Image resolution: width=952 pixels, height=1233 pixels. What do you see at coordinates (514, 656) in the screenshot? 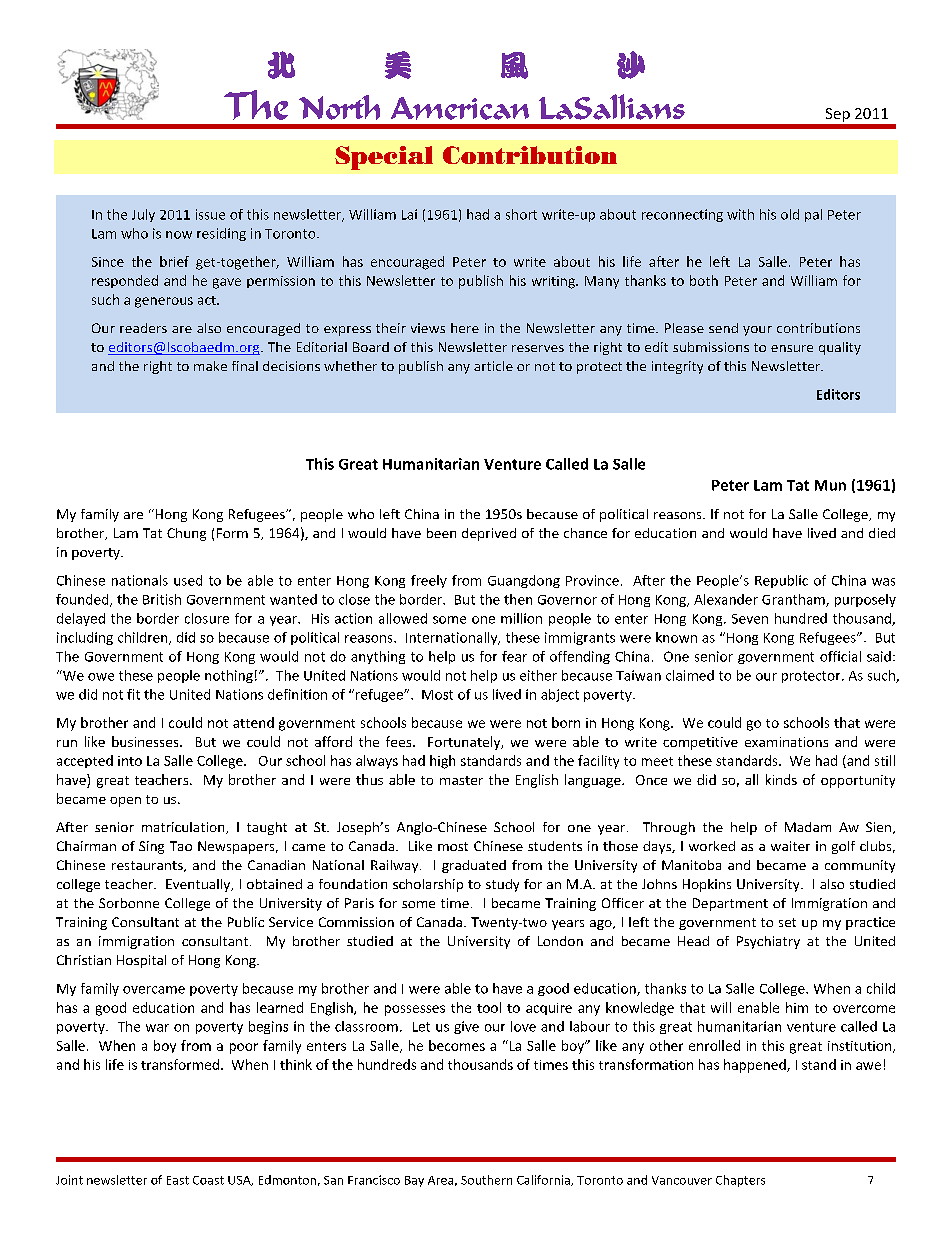
I see `fear` at bounding box center [514, 656].
